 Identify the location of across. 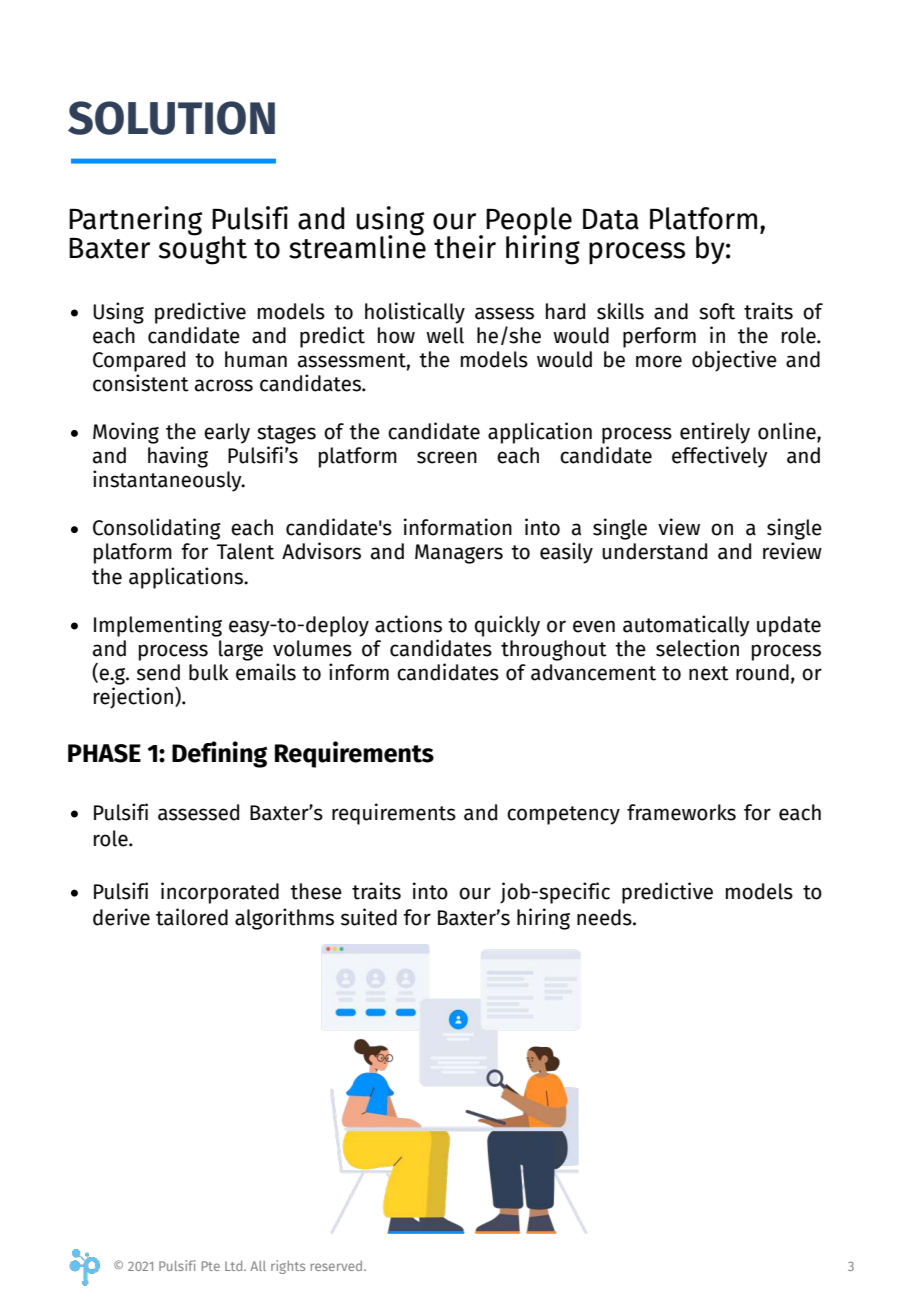
(224, 385).
